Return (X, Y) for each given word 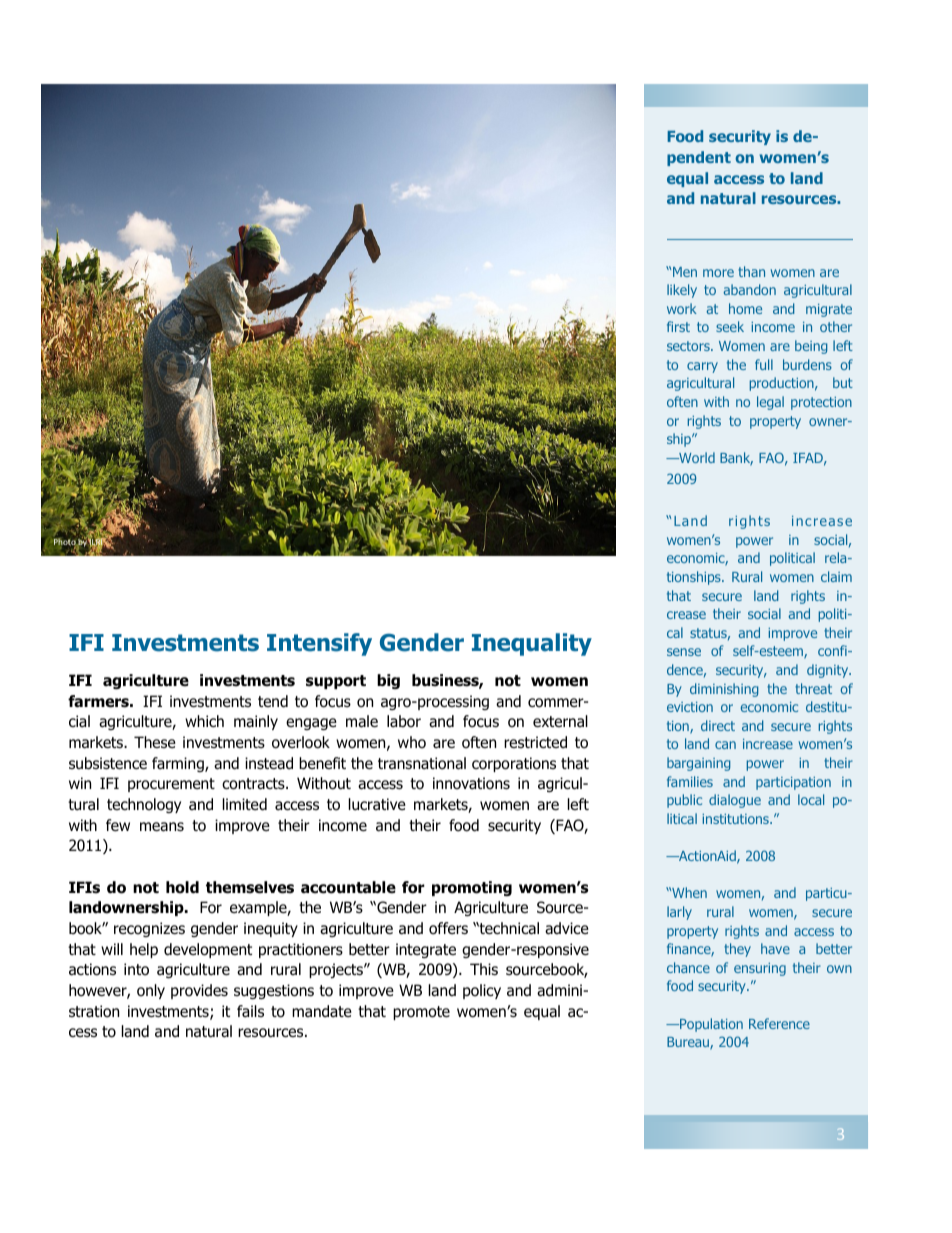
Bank (736, 459)
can (725, 745)
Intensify (319, 644)
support (336, 682)
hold (182, 887)
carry (702, 367)
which (204, 721)
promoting (472, 888)
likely (682, 291)
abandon (749, 289)
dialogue (735, 801)
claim (836, 576)
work (682, 308)
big (388, 681)
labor (404, 721)
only (151, 991)
